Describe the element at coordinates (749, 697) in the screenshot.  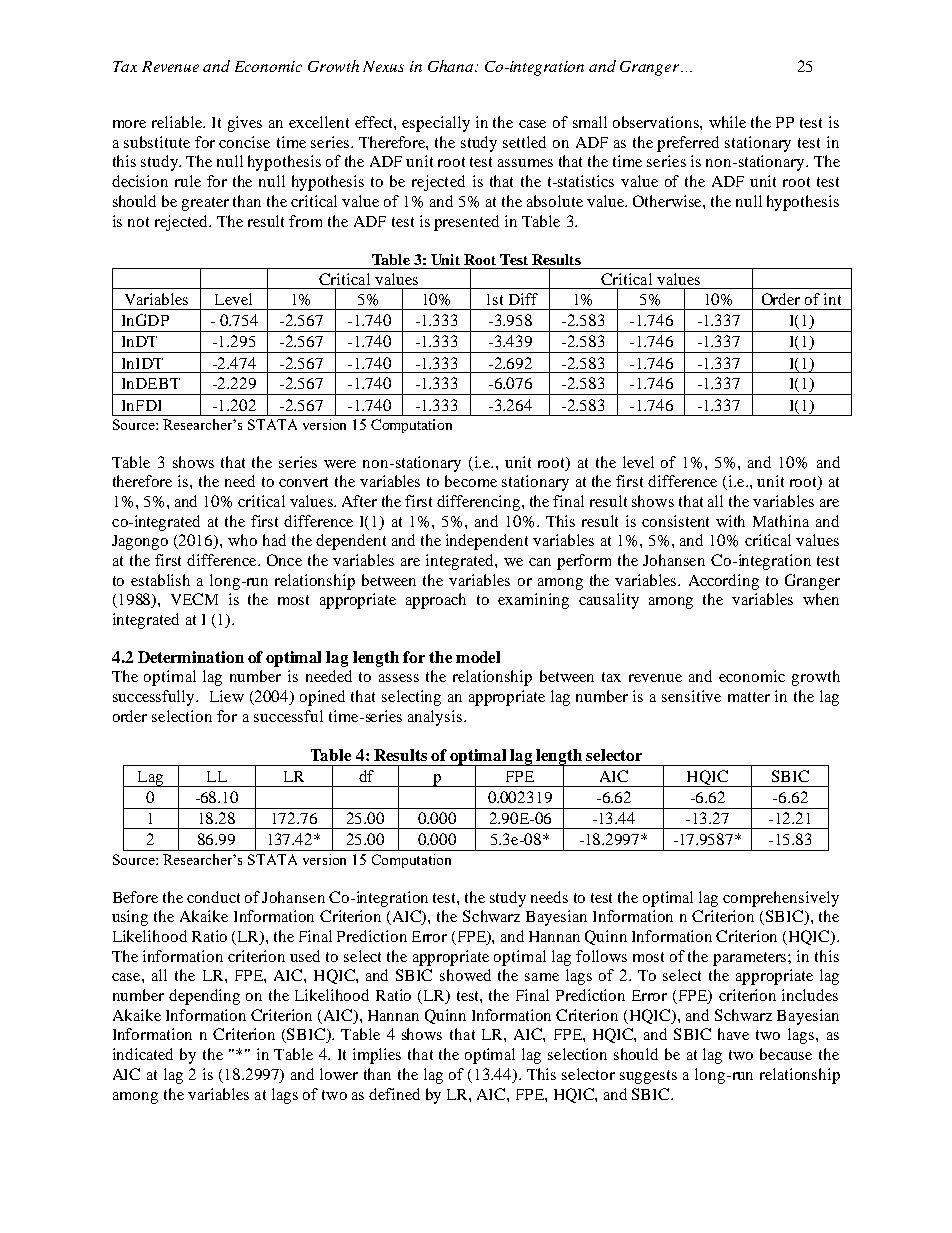
I see `matter` at that location.
